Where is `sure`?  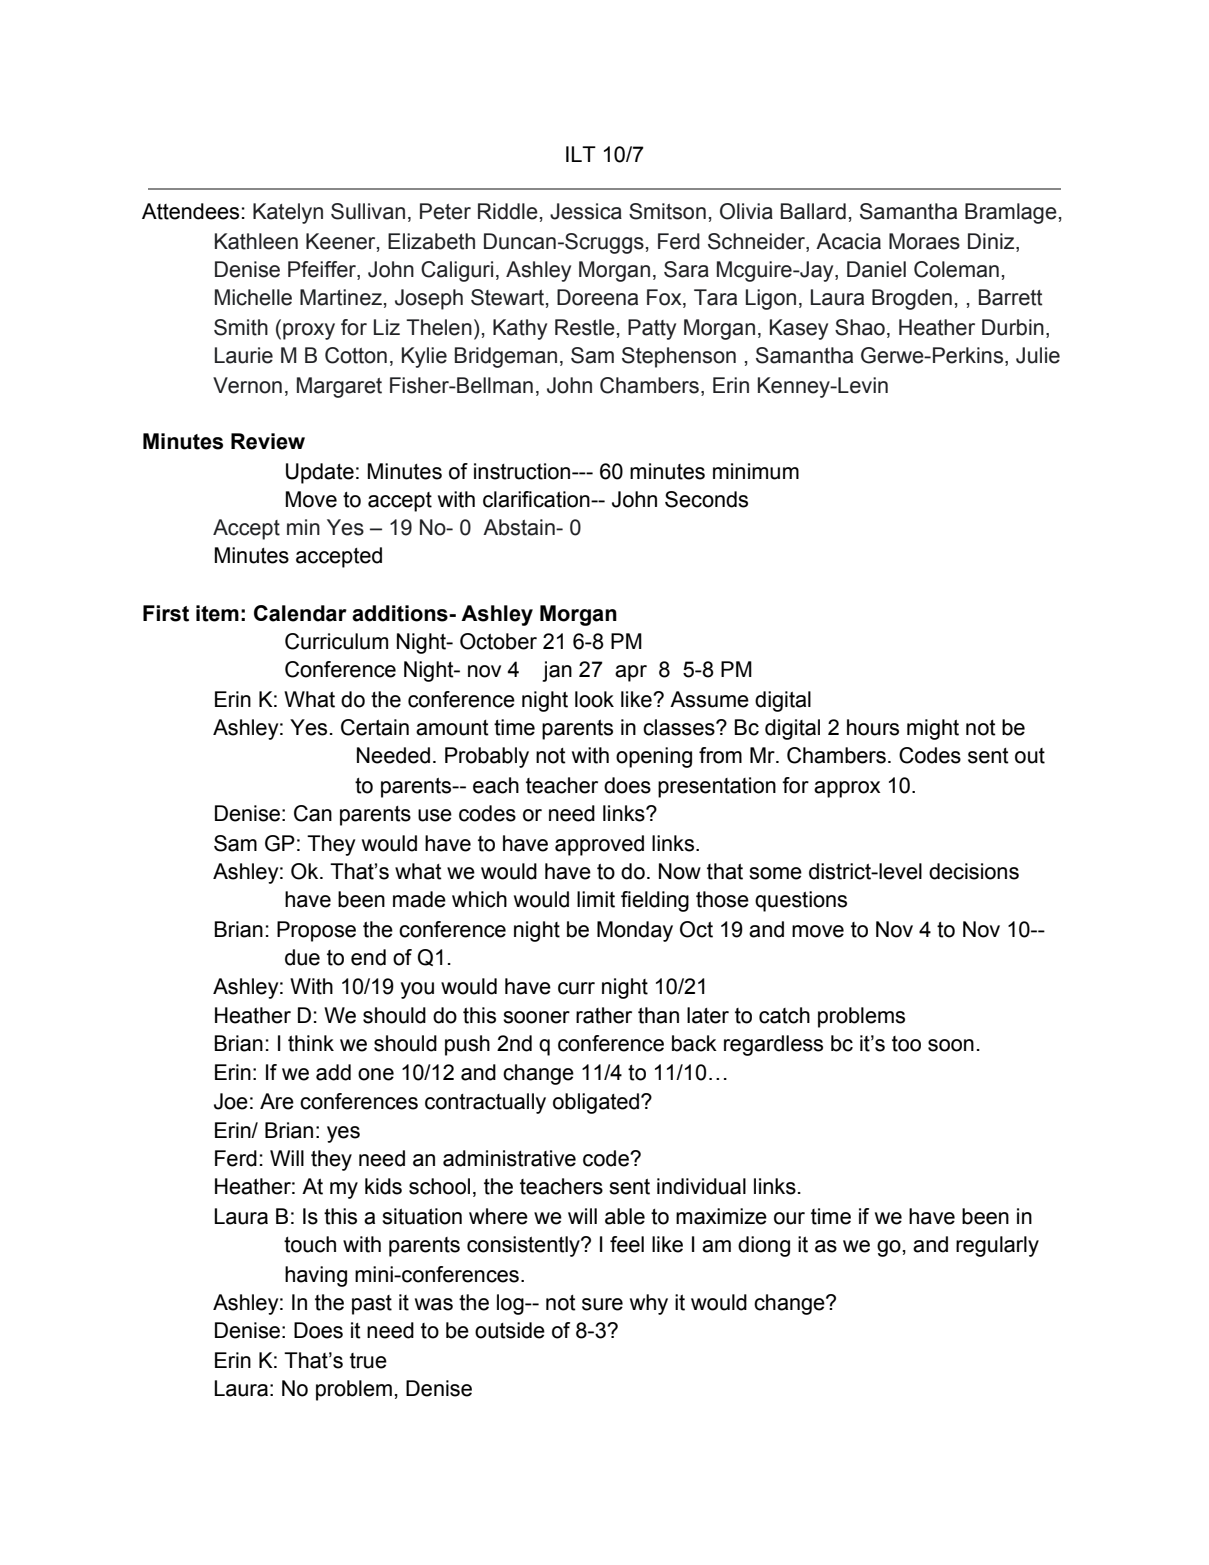 sure is located at coordinates (602, 1304).
